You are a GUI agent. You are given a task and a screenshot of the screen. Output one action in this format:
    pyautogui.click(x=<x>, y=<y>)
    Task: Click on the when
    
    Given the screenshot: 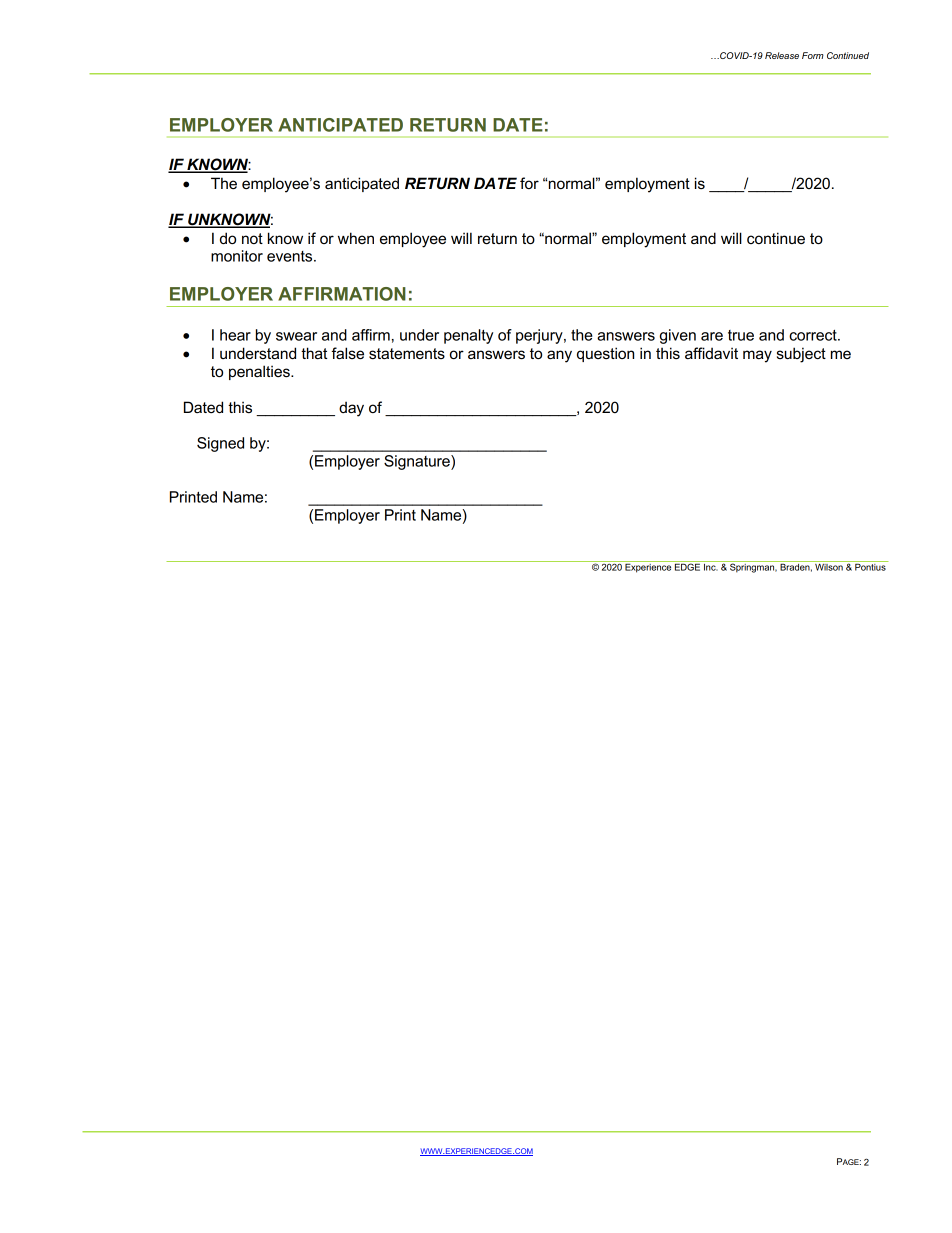 What is the action you would take?
    pyautogui.click(x=356, y=238)
